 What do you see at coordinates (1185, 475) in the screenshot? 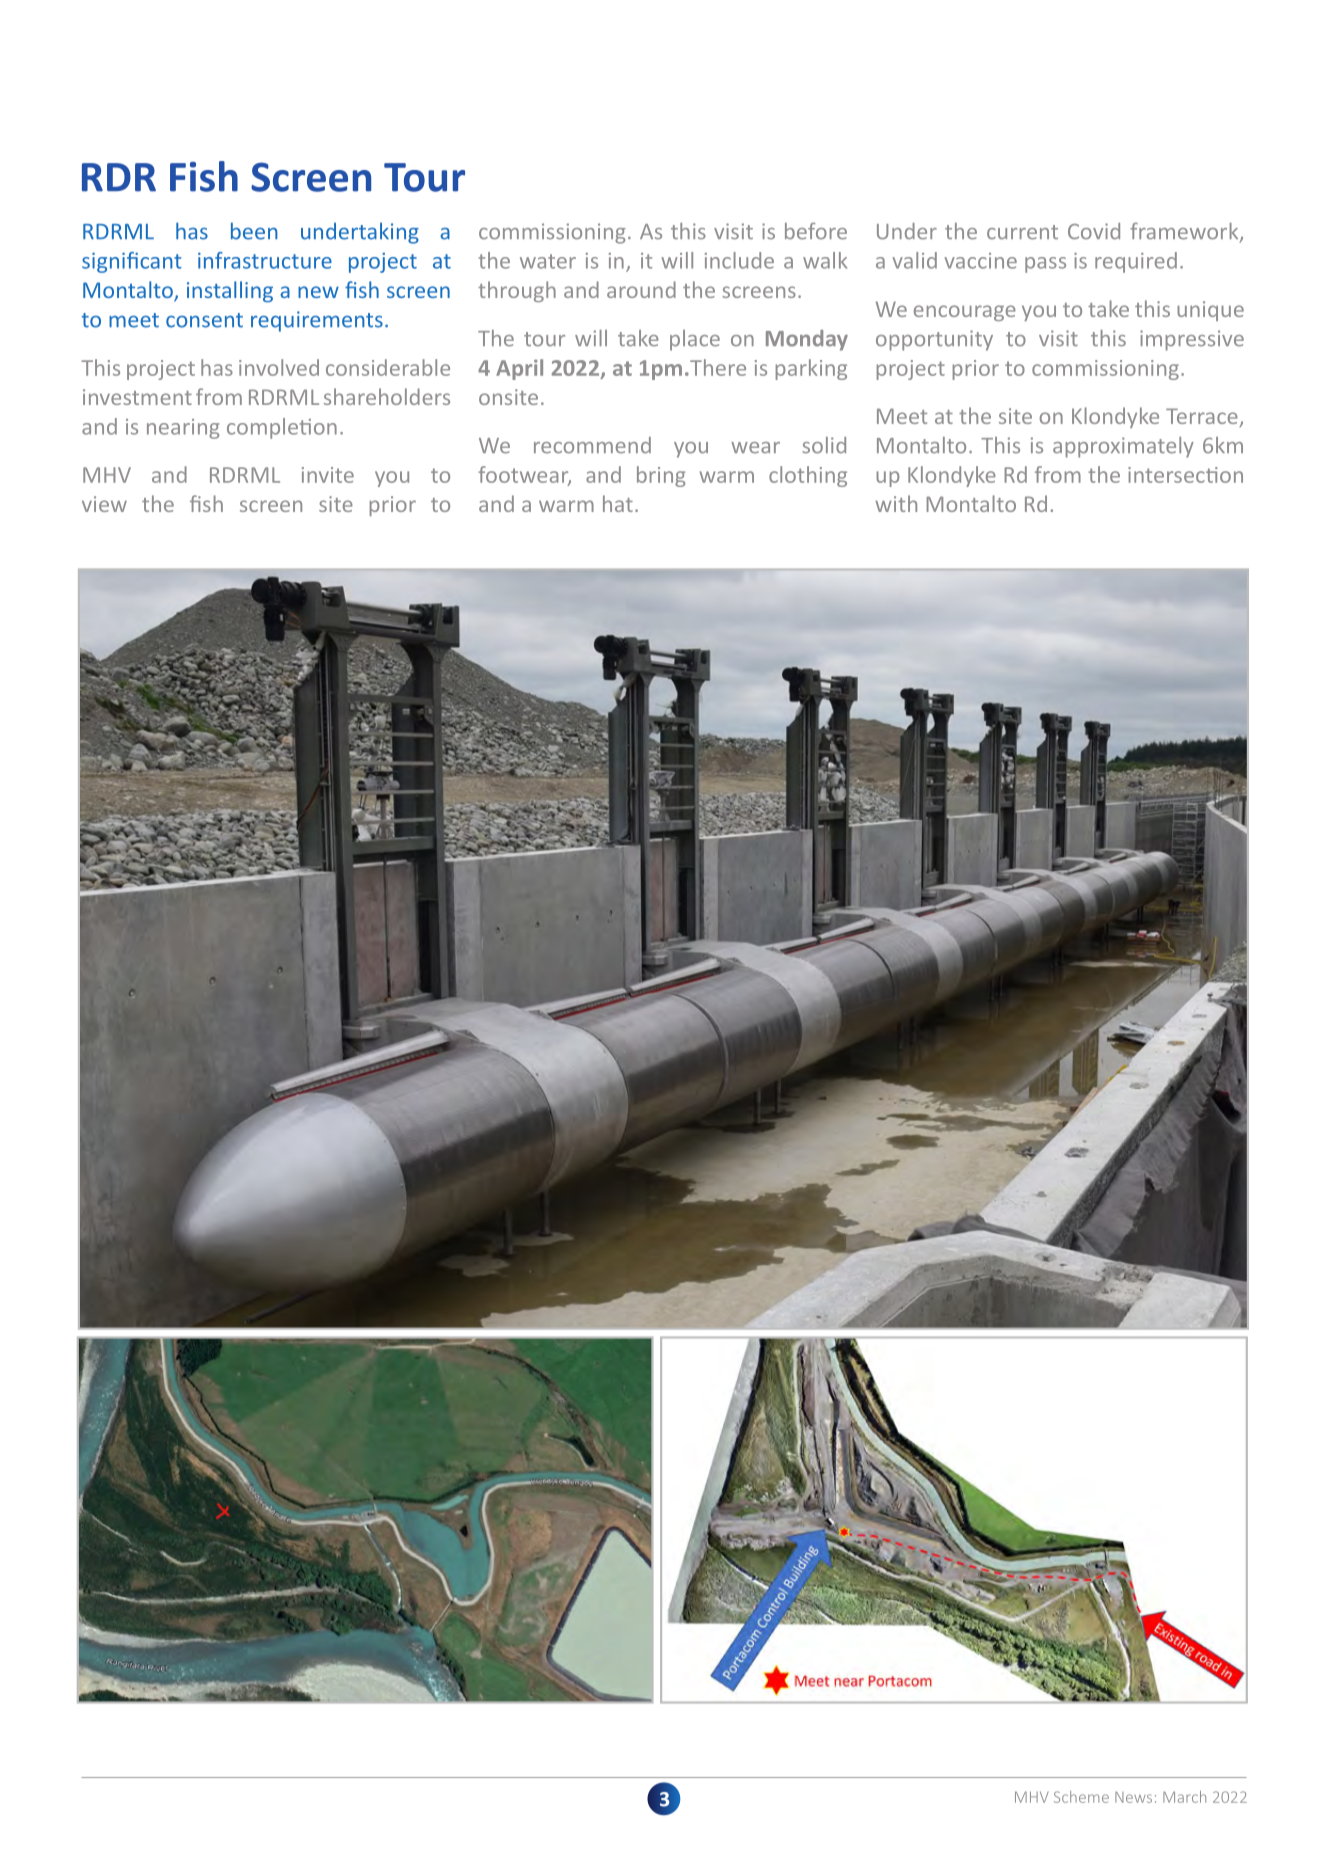
I see `intersection` at bounding box center [1185, 475].
